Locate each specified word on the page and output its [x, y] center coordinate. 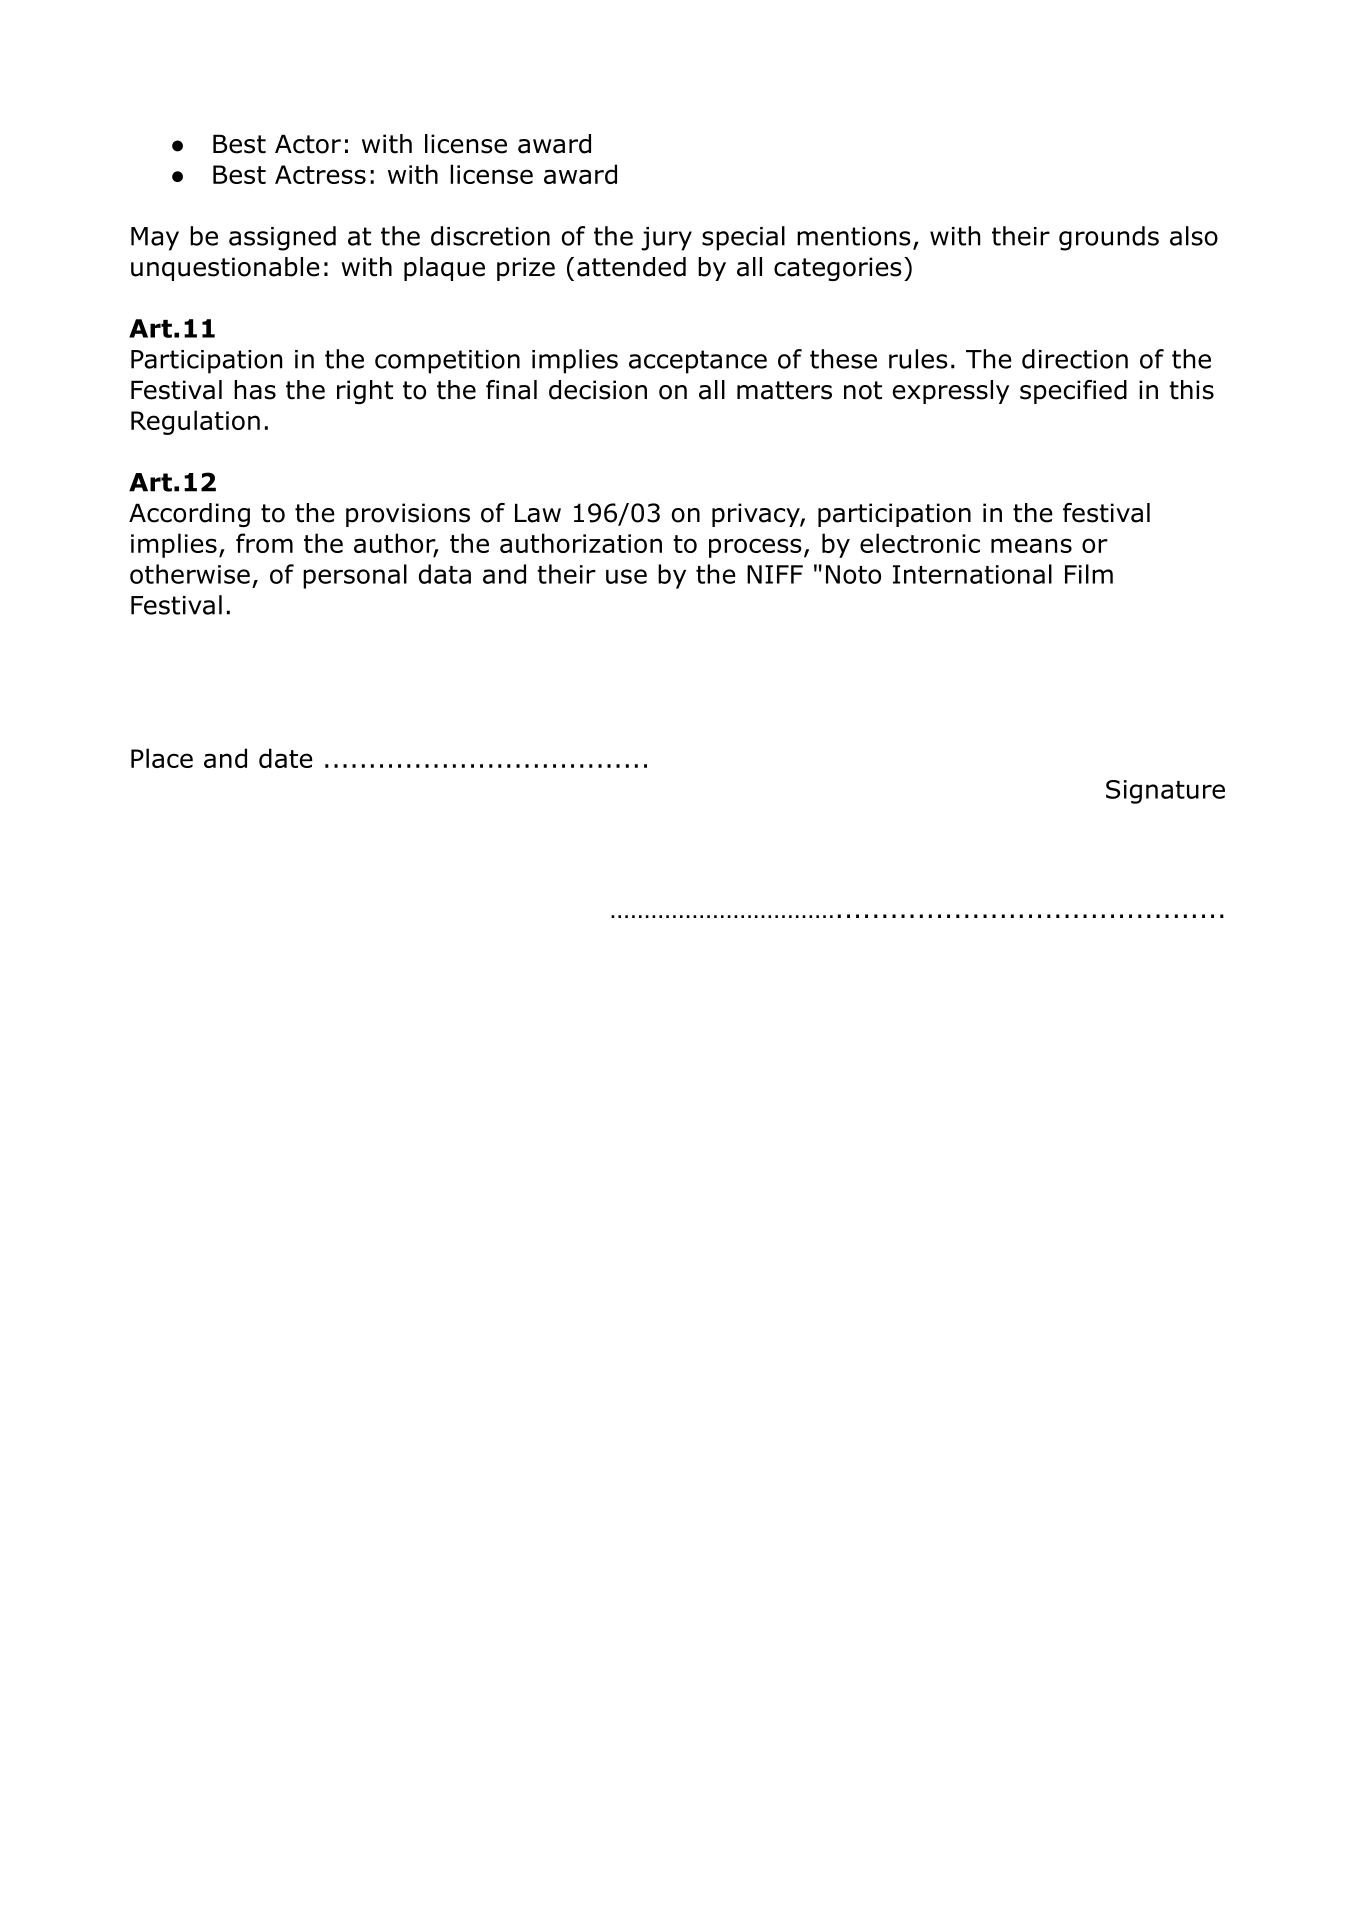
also [1194, 236]
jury [666, 239]
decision [598, 390]
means [1031, 545]
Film [1089, 574]
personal [355, 576]
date [286, 758]
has [255, 390]
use [626, 576]
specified [1073, 392]
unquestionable [225, 269]
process [755, 548]
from [264, 543]
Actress [320, 174]
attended [631, 267]
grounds [1109, 238]
